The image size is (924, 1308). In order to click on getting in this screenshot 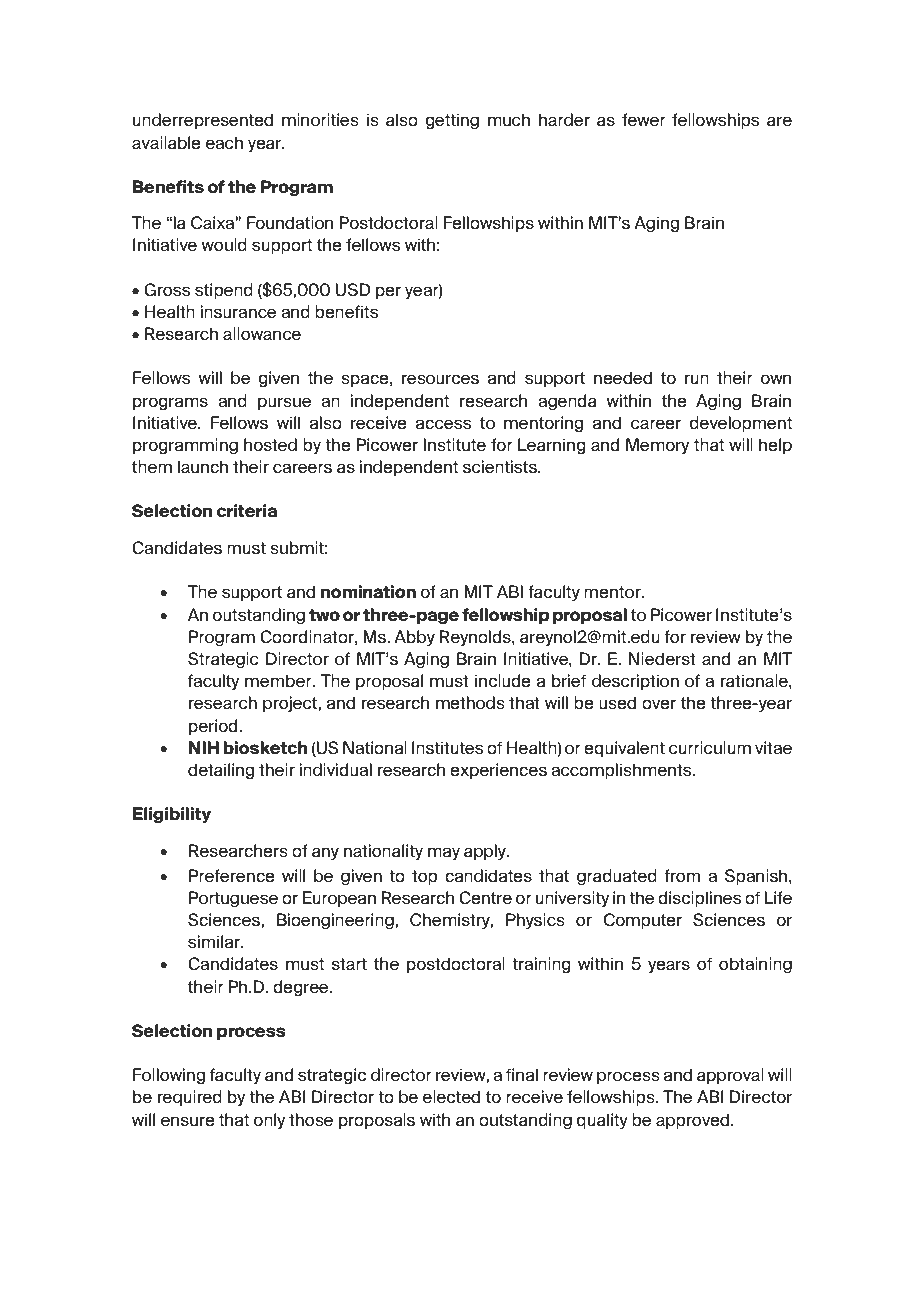, I will do `click(452, 121)`.
